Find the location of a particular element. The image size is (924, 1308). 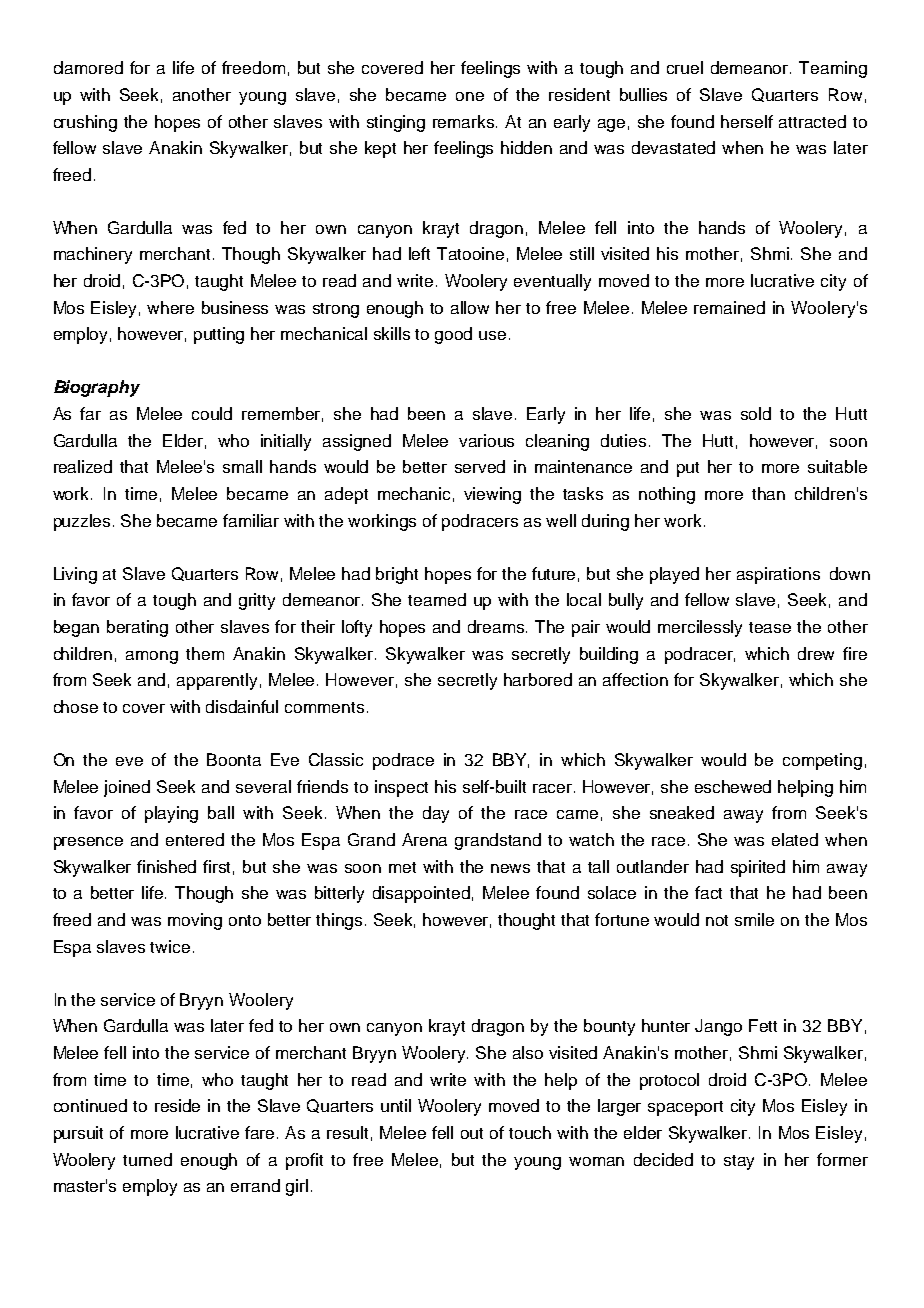

one is located at coordinates (470, 96).
